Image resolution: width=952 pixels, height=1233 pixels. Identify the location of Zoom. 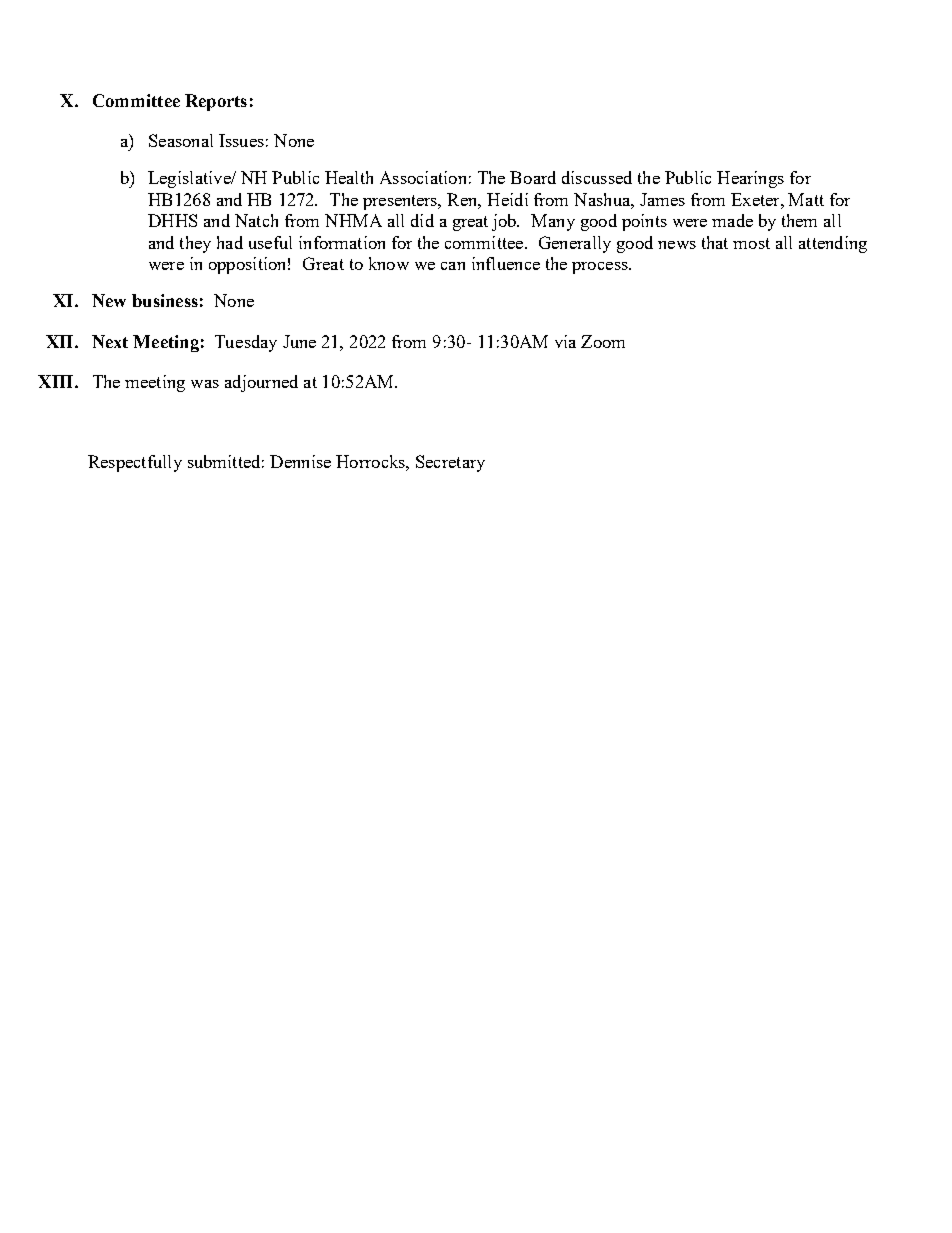
(603, 341).
